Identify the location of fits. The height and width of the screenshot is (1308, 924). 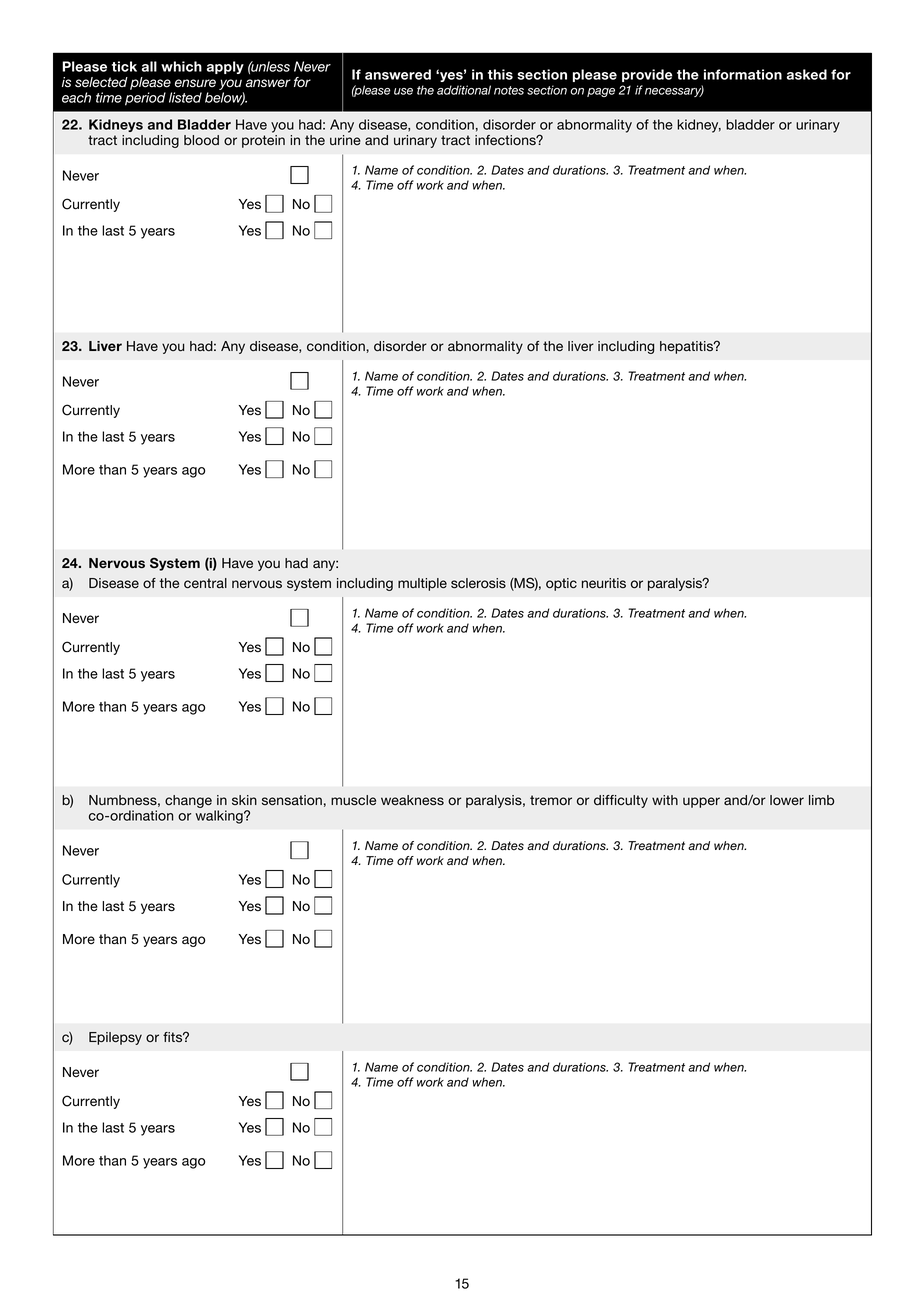
(174, 1037).
